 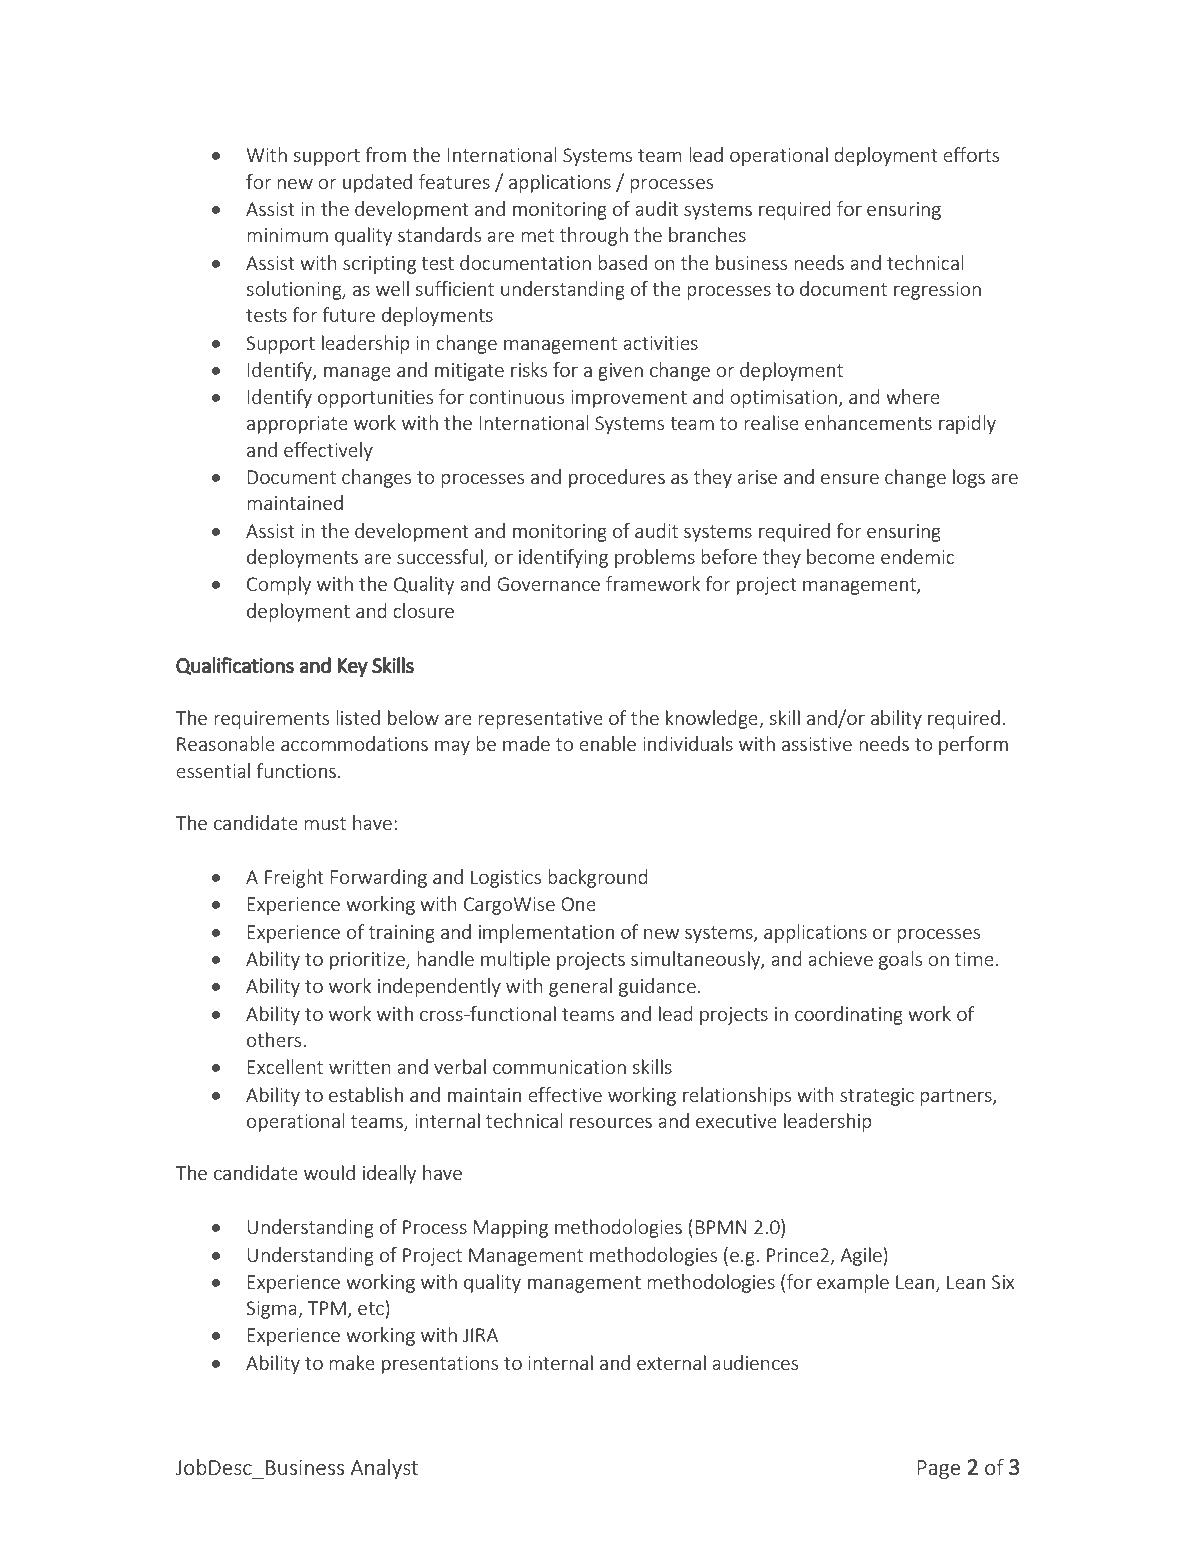 What do you see at coordinates (287, 235) in the page?
I see `minimum` at bounding box center [287, 235].
